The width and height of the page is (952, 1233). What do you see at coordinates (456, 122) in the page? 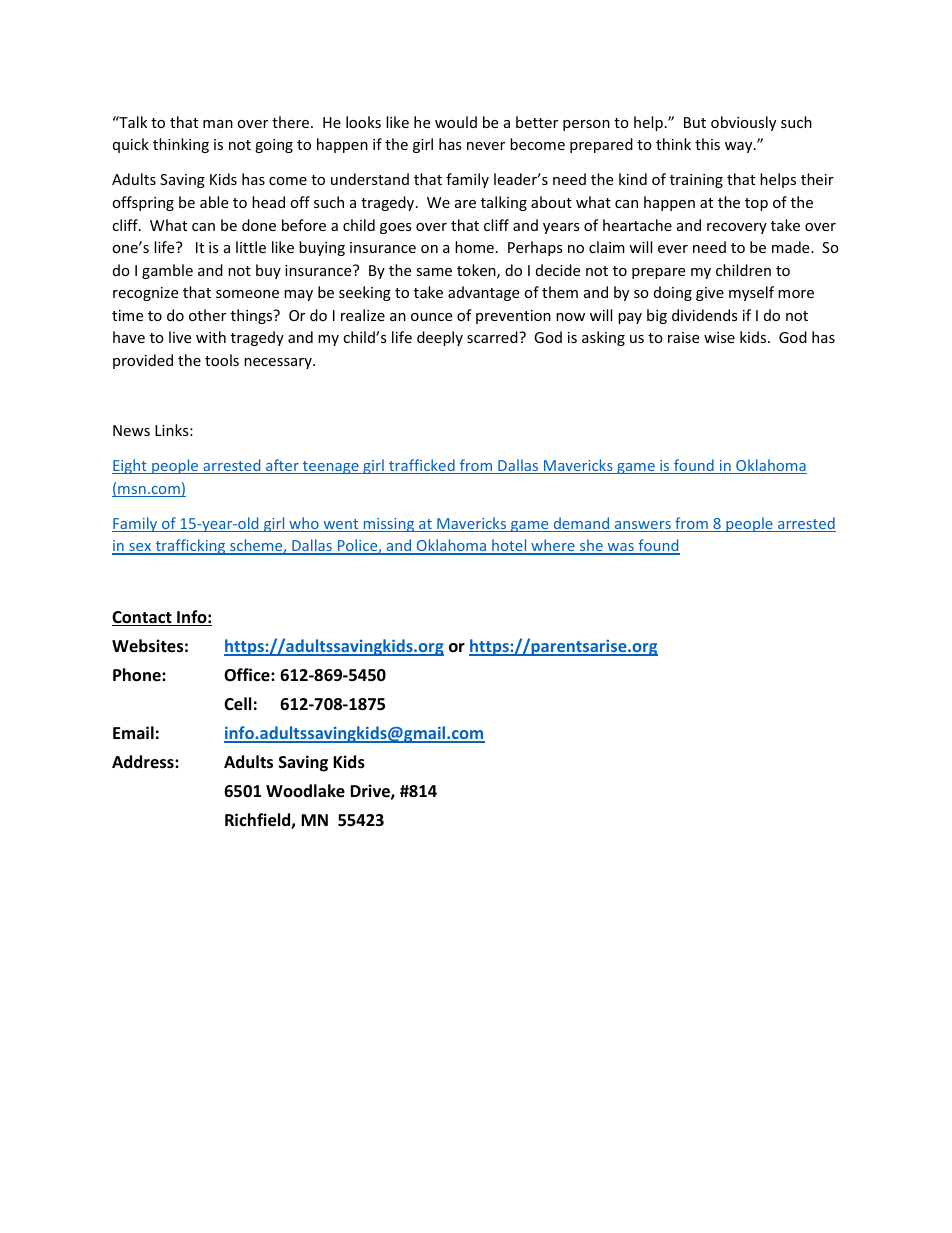
I see `would` at bounding box center [456, 122].
